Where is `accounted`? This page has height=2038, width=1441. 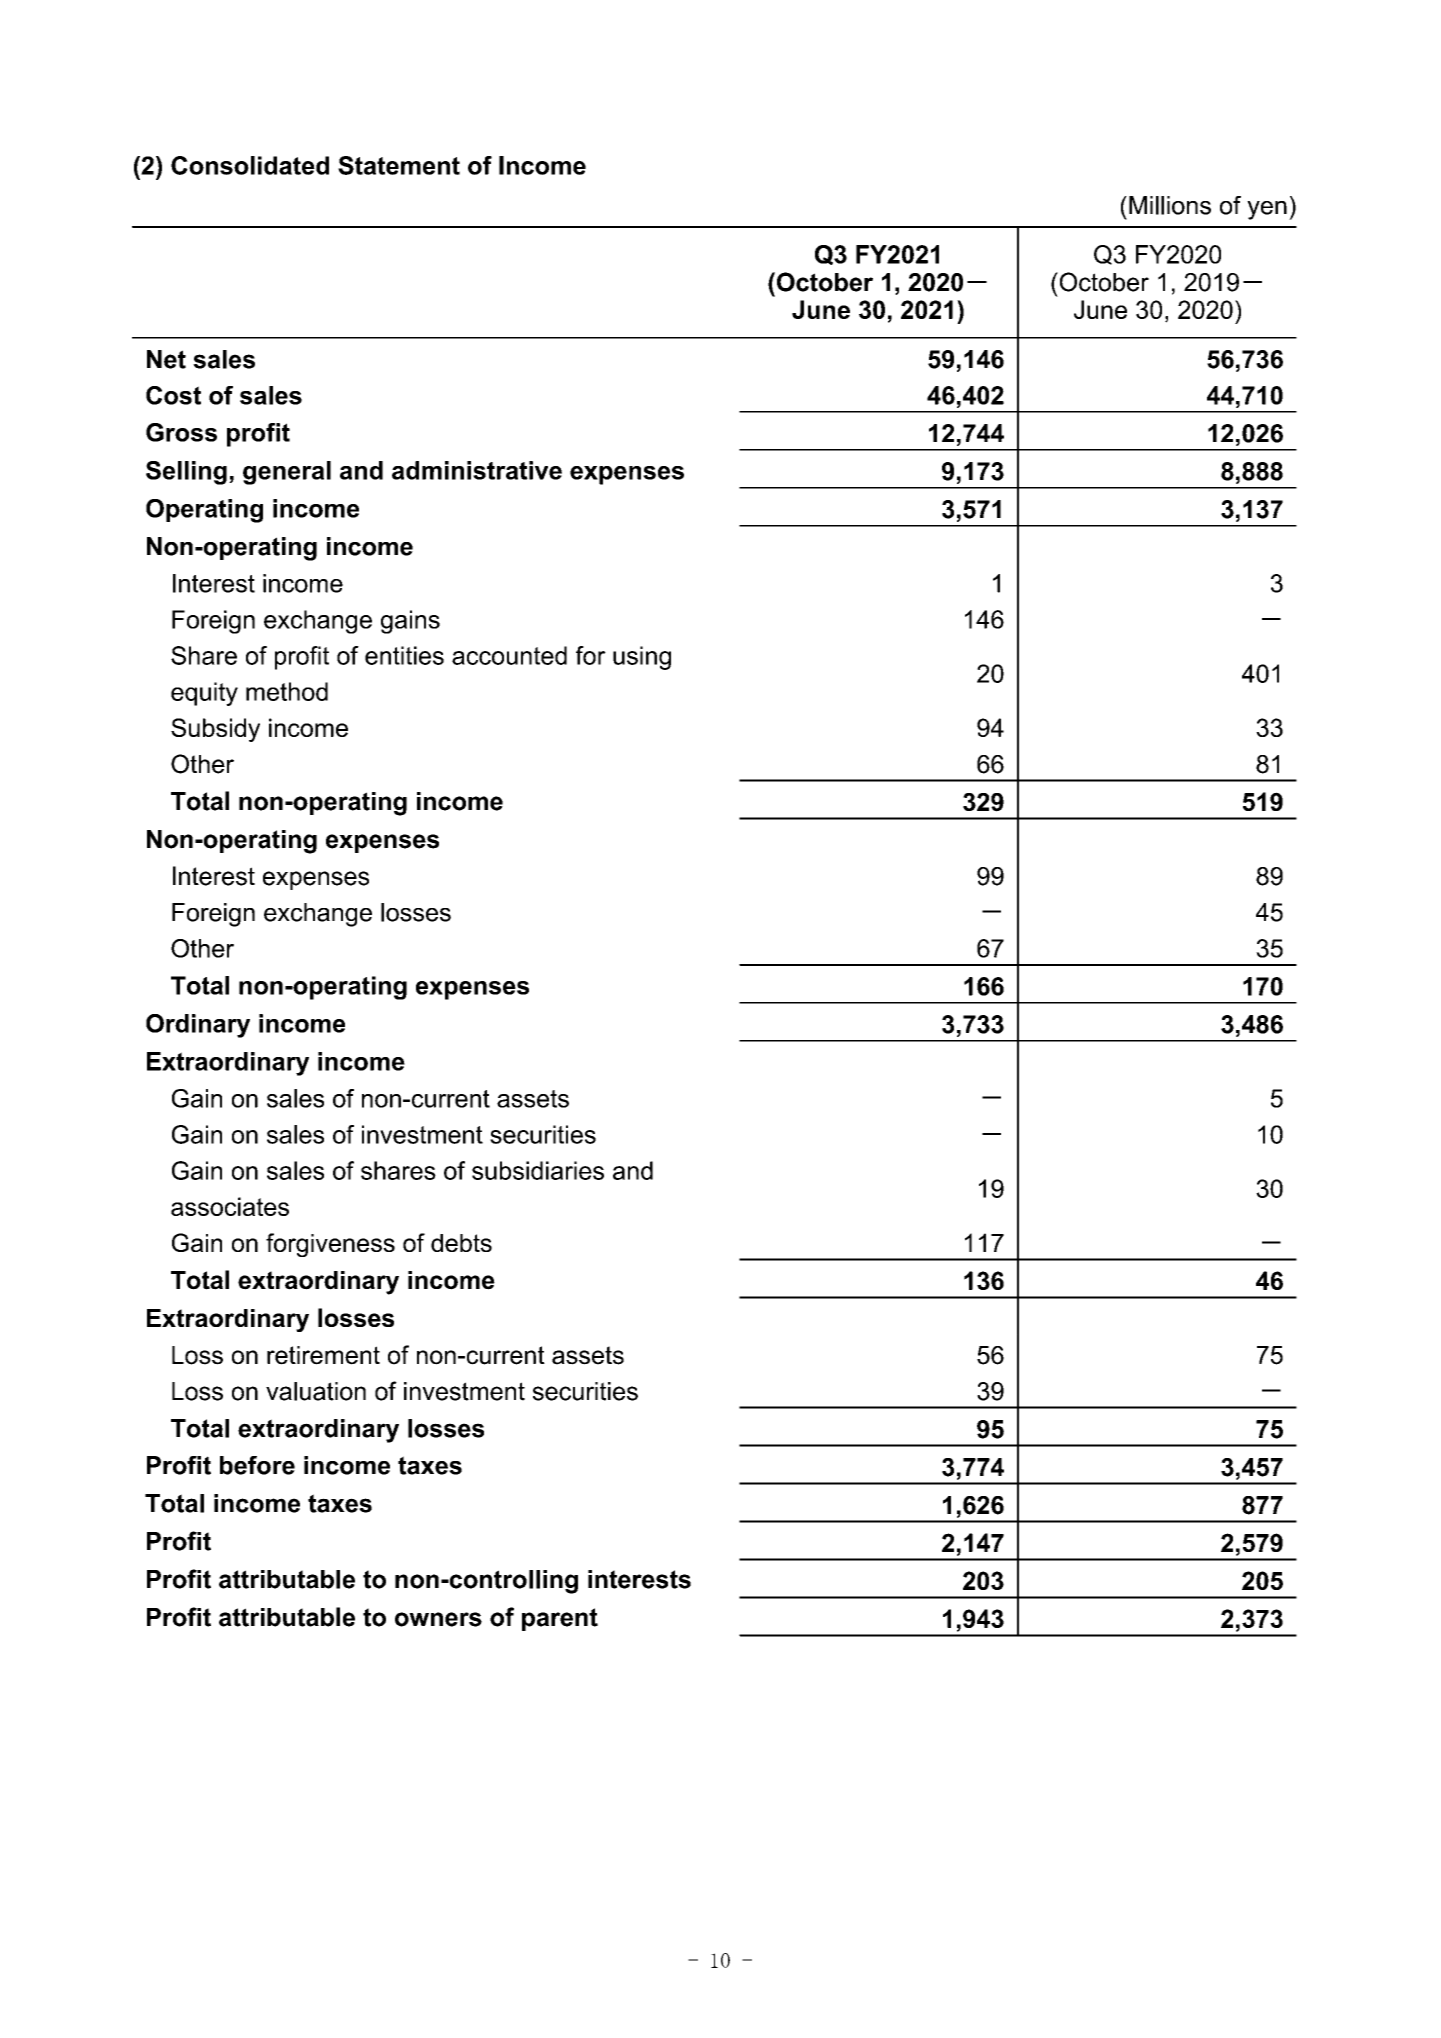 accounted is located at coordinates (509, 655).
